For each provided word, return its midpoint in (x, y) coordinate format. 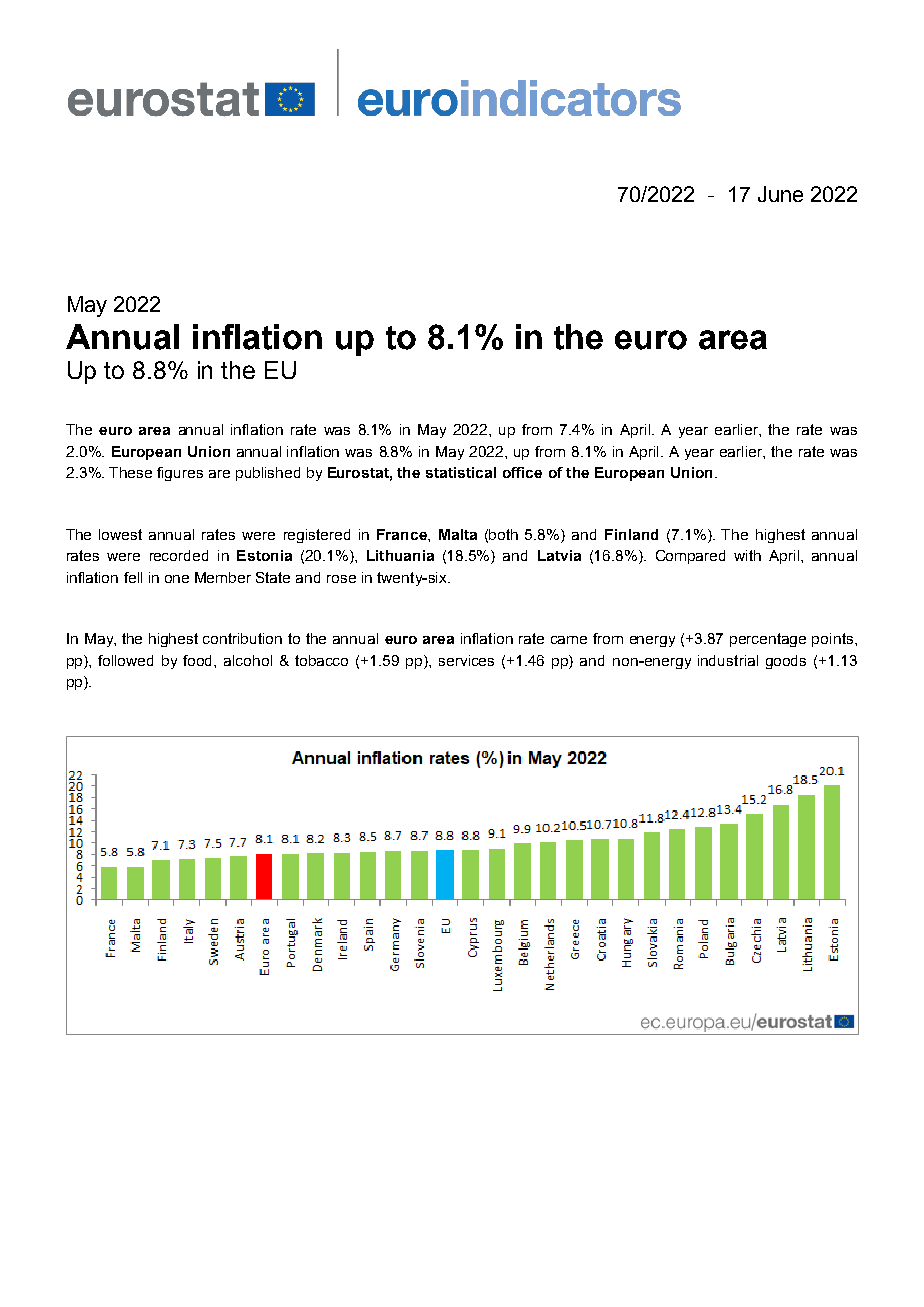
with (747, 555)
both (503, 534)
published (268, 474)
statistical (461, 472)
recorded (179, 555)
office (522, 472)
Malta (458, 534)
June (780, 194)
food (199, 660)
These (130, 472)
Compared (690, 557)
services (466, 660)
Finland (631, 534)
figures (180, 474)
